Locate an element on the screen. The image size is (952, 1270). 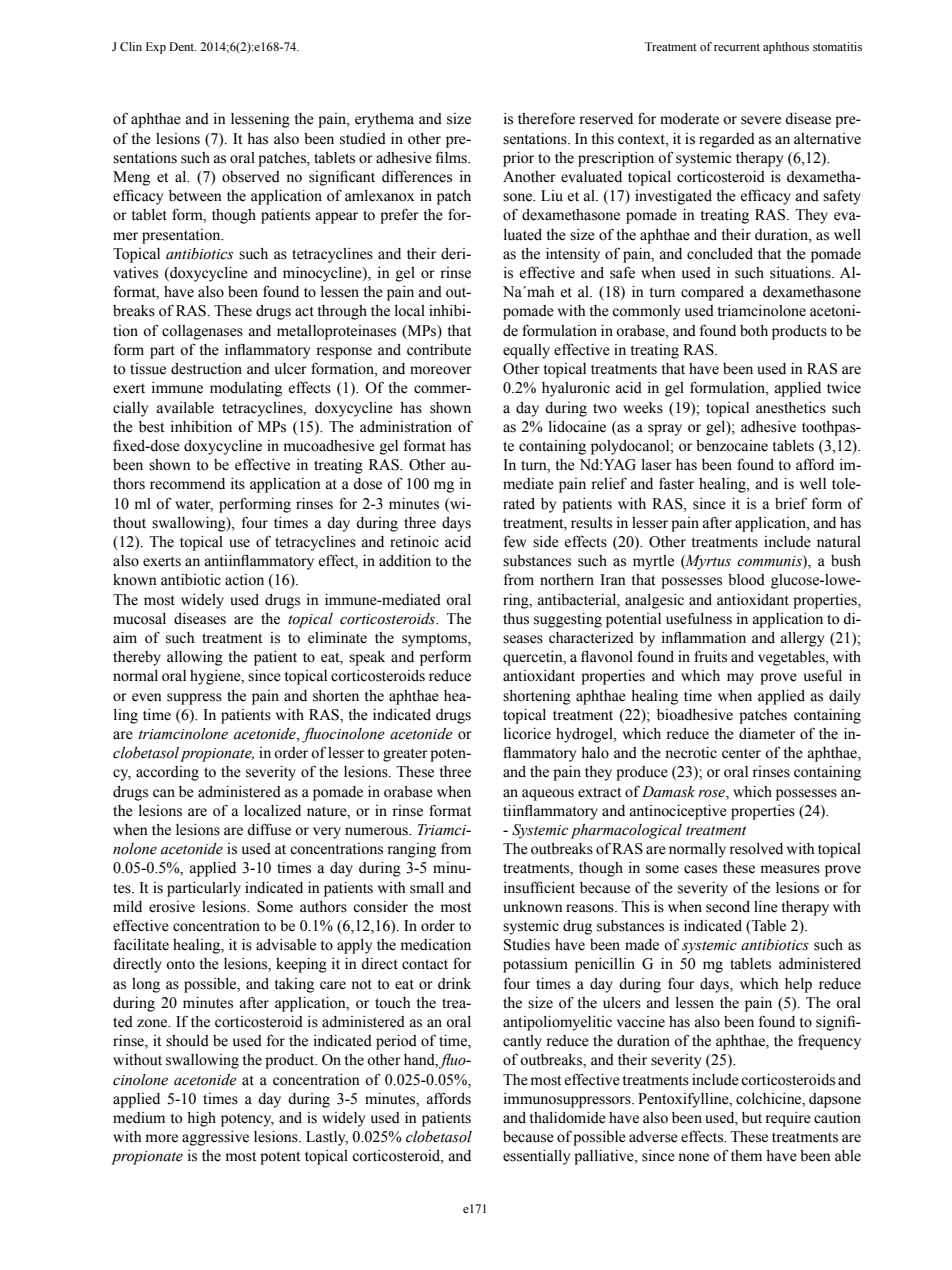
best is located at coordinates (151, 427).
